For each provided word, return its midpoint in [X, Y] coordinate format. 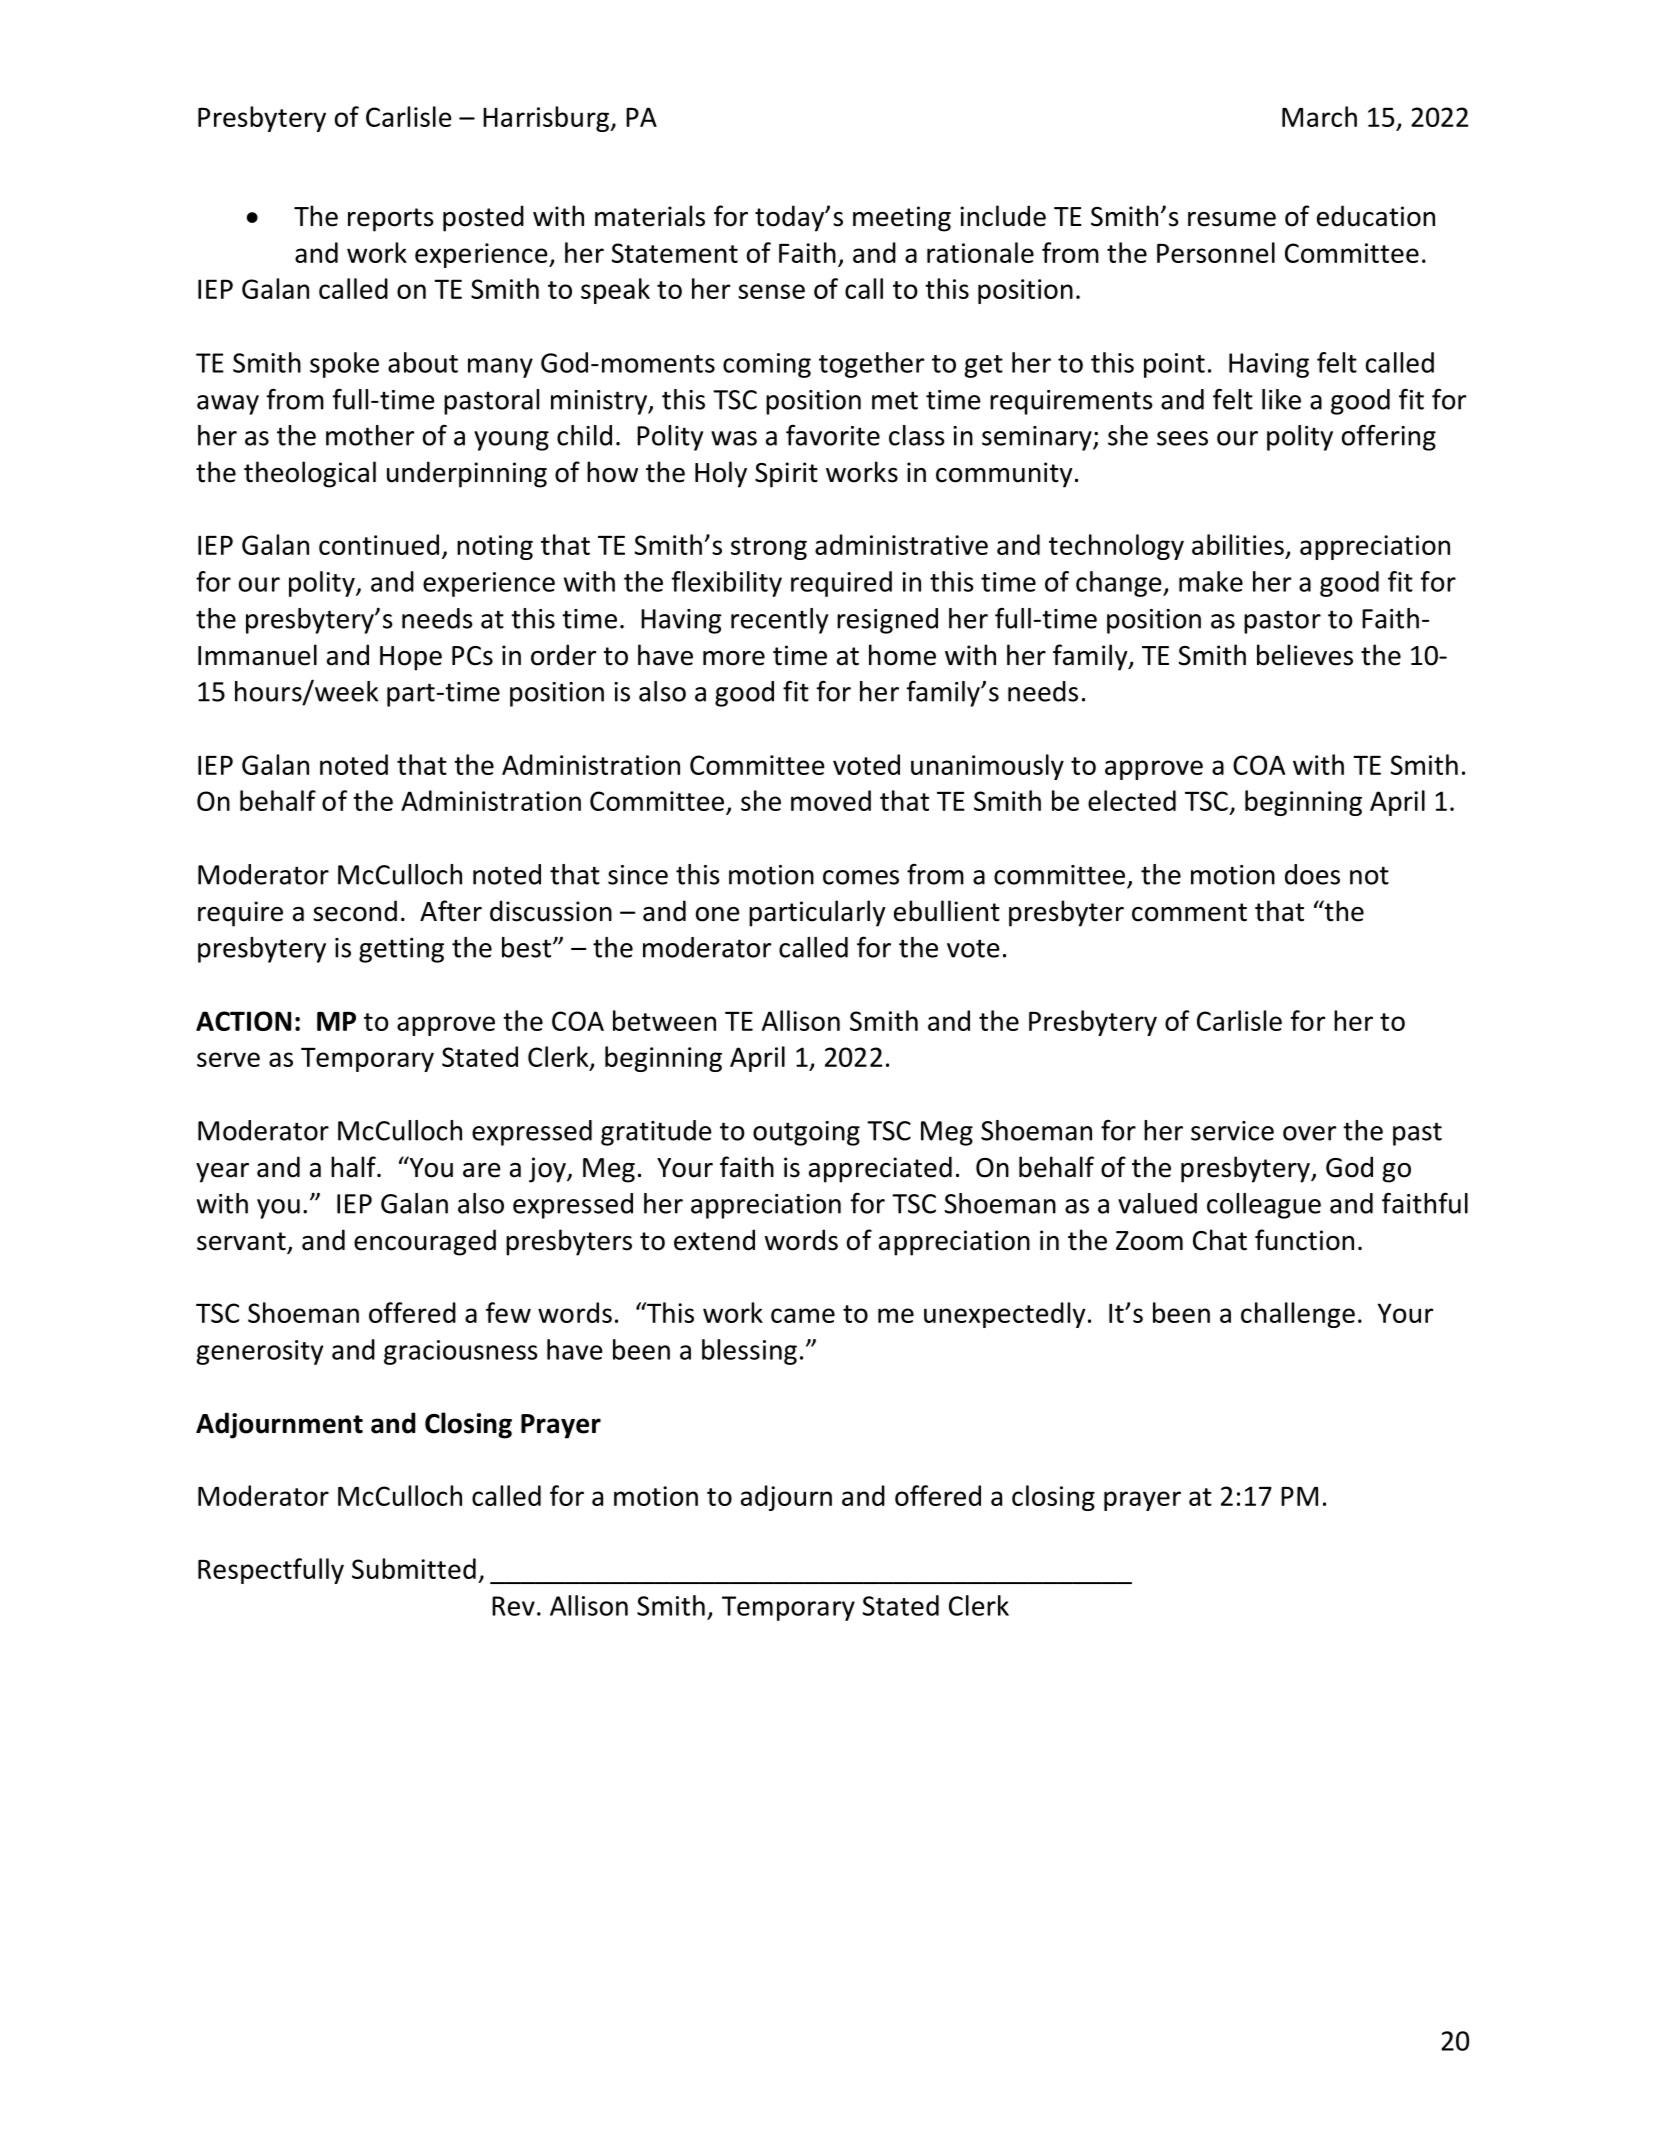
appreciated [880, 1169]
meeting [902, 219]
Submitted [414, 1568]
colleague [1264, 1206]
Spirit [786, 475]
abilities [1238, 544]
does [1312, 874]
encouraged [425, 1242]
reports [391, 220]
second [355, 911]
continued [379, 544]
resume [1232, 219]
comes [861, 877]
